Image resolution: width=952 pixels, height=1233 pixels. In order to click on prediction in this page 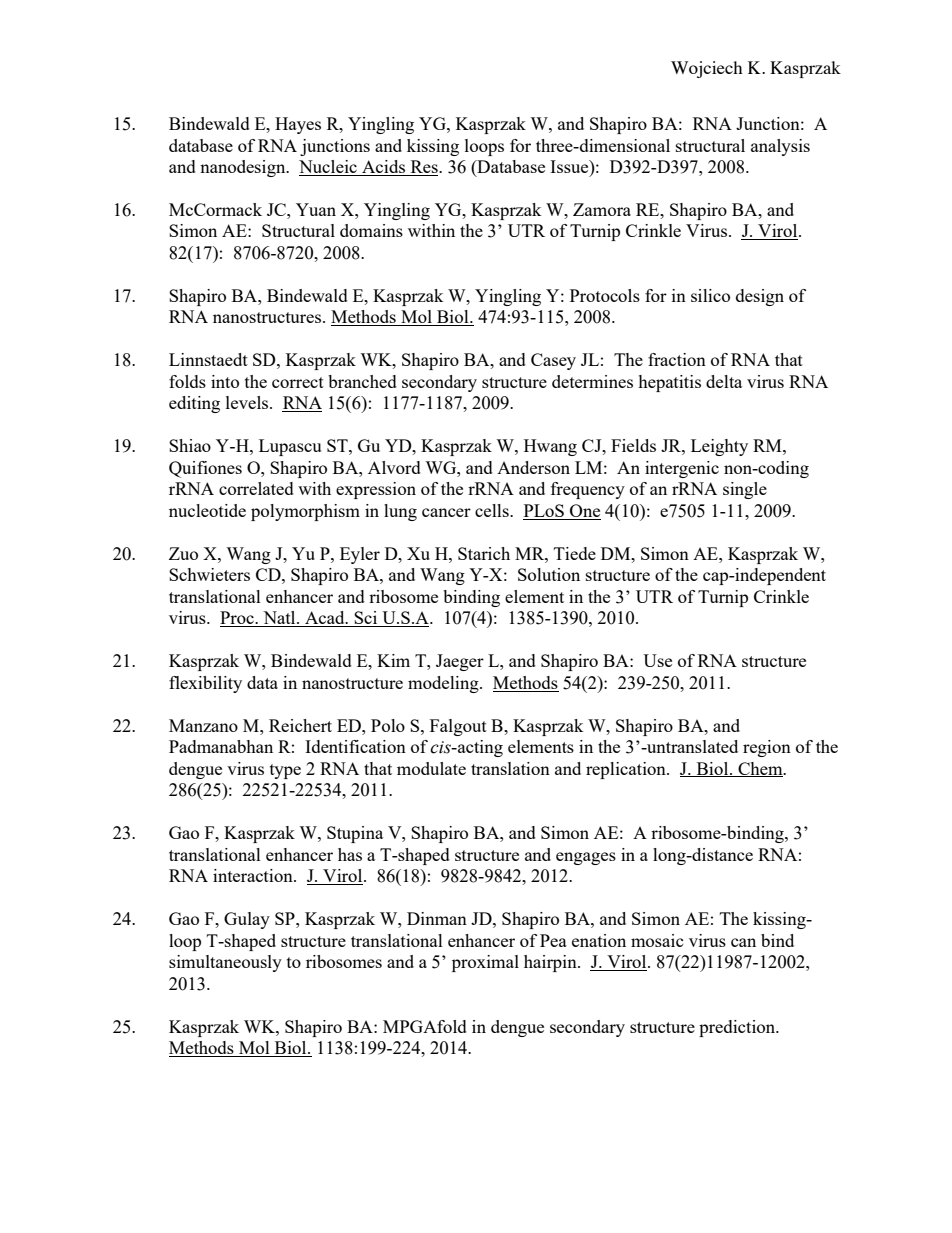, I will do `click(738, 1028)`.
